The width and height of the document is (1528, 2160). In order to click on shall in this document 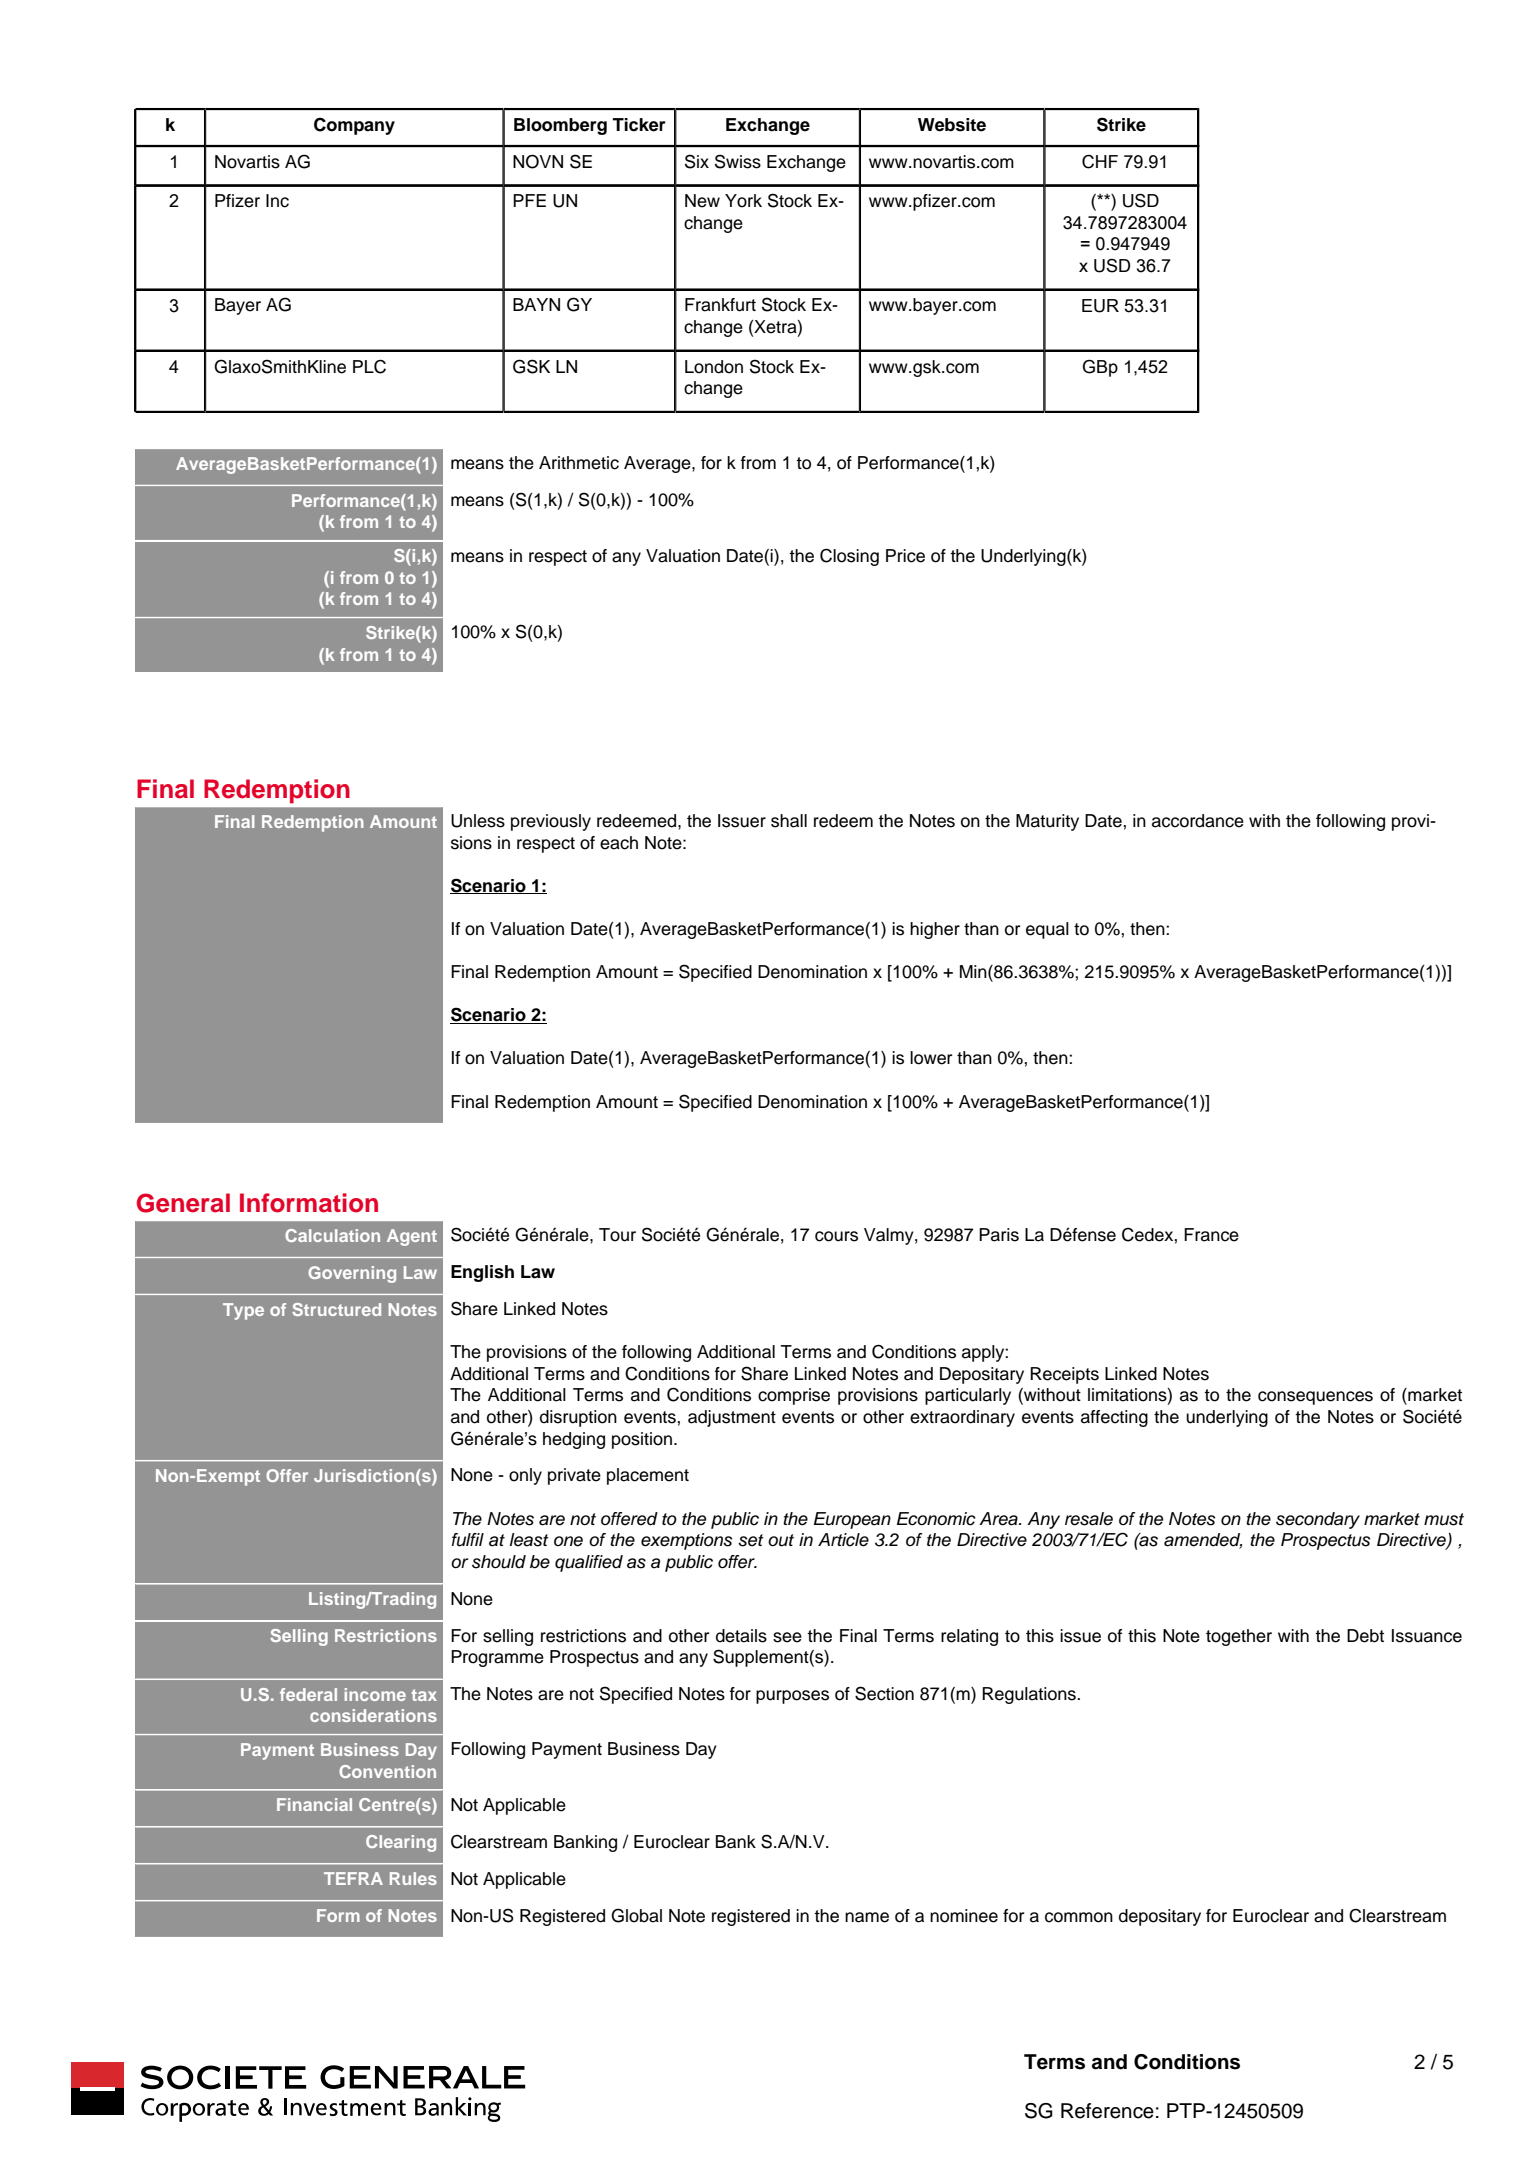, I will do `click(789, 821)`.
